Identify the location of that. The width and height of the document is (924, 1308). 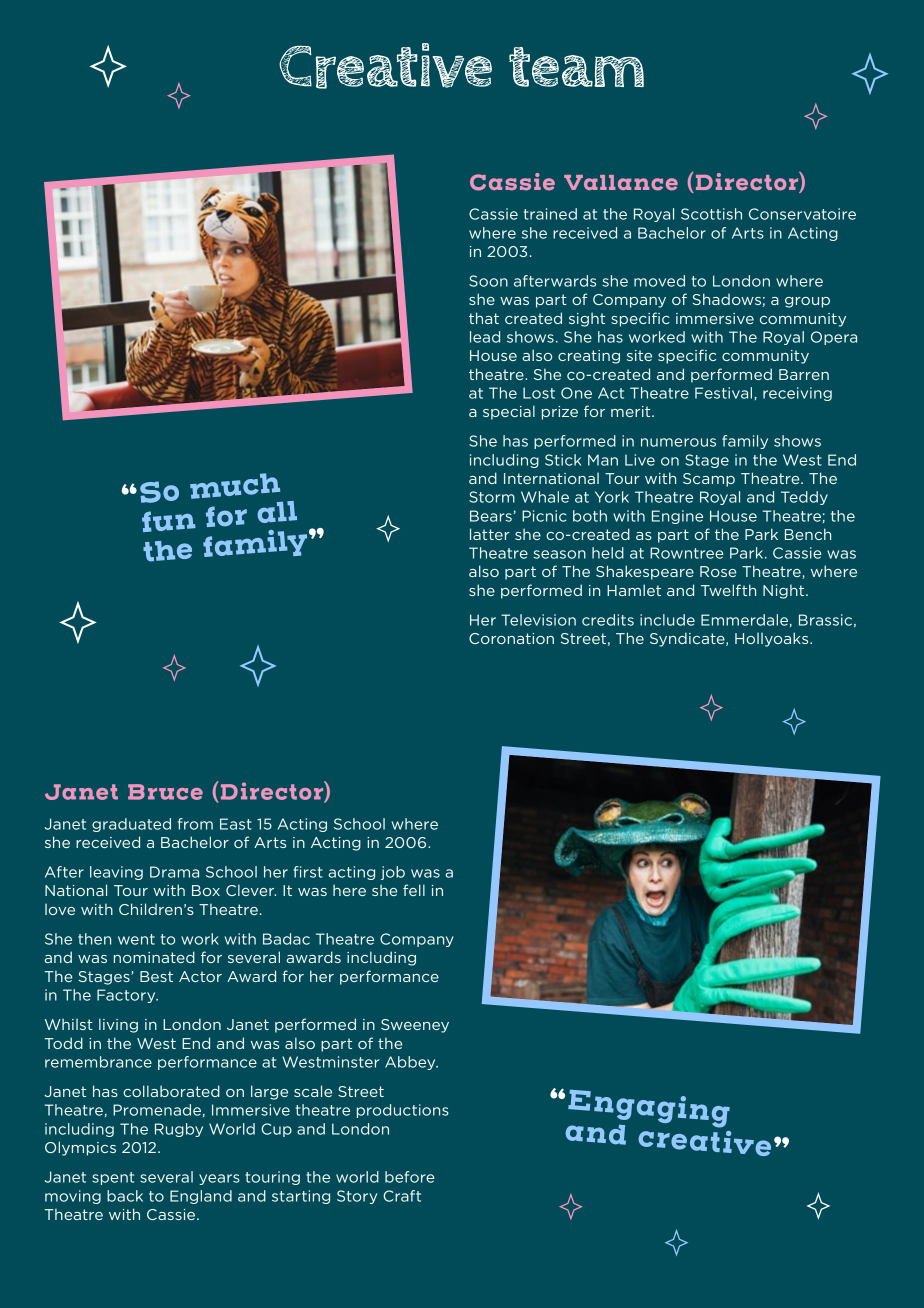
(484, 318).
